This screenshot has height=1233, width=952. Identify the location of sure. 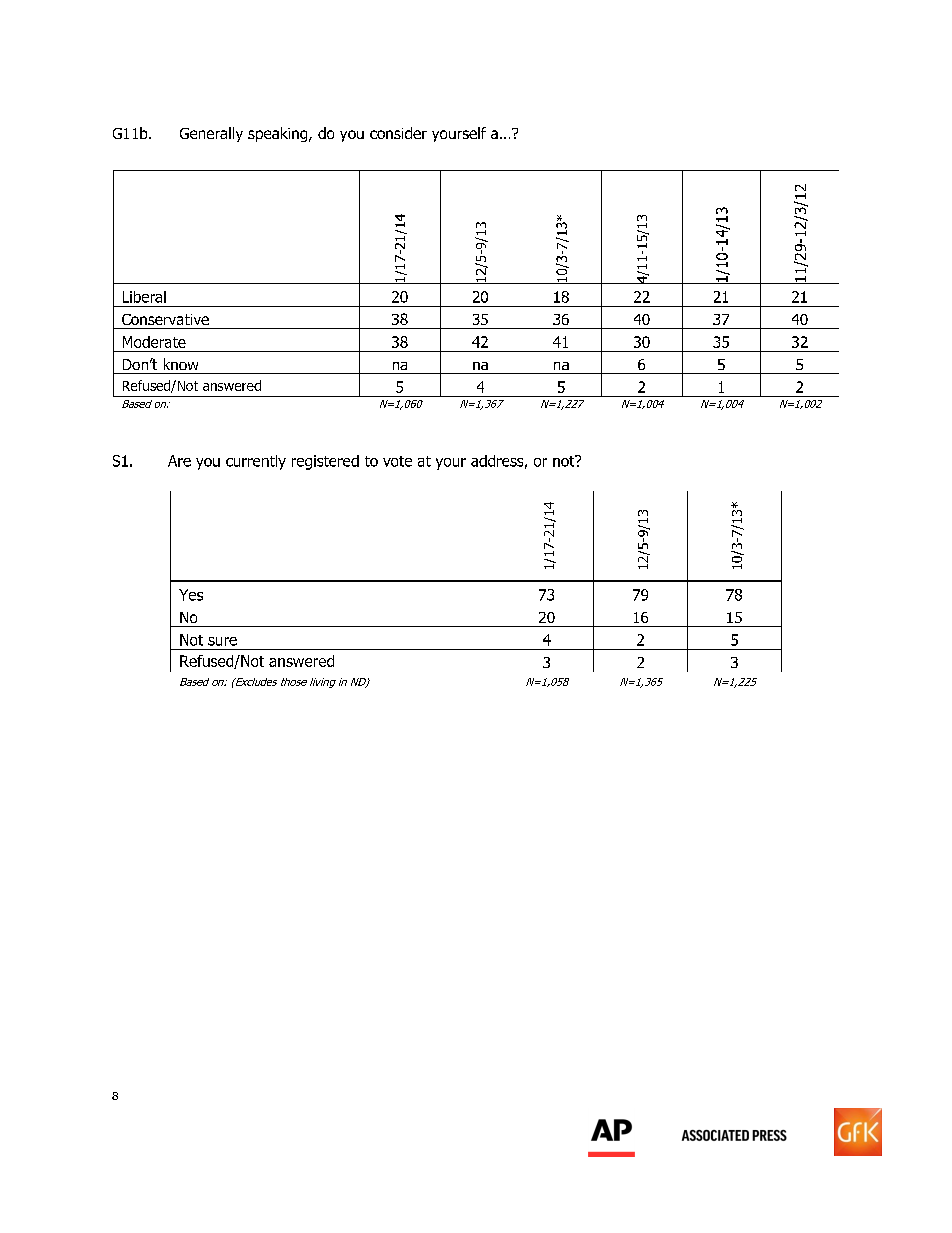
(222, 641).
